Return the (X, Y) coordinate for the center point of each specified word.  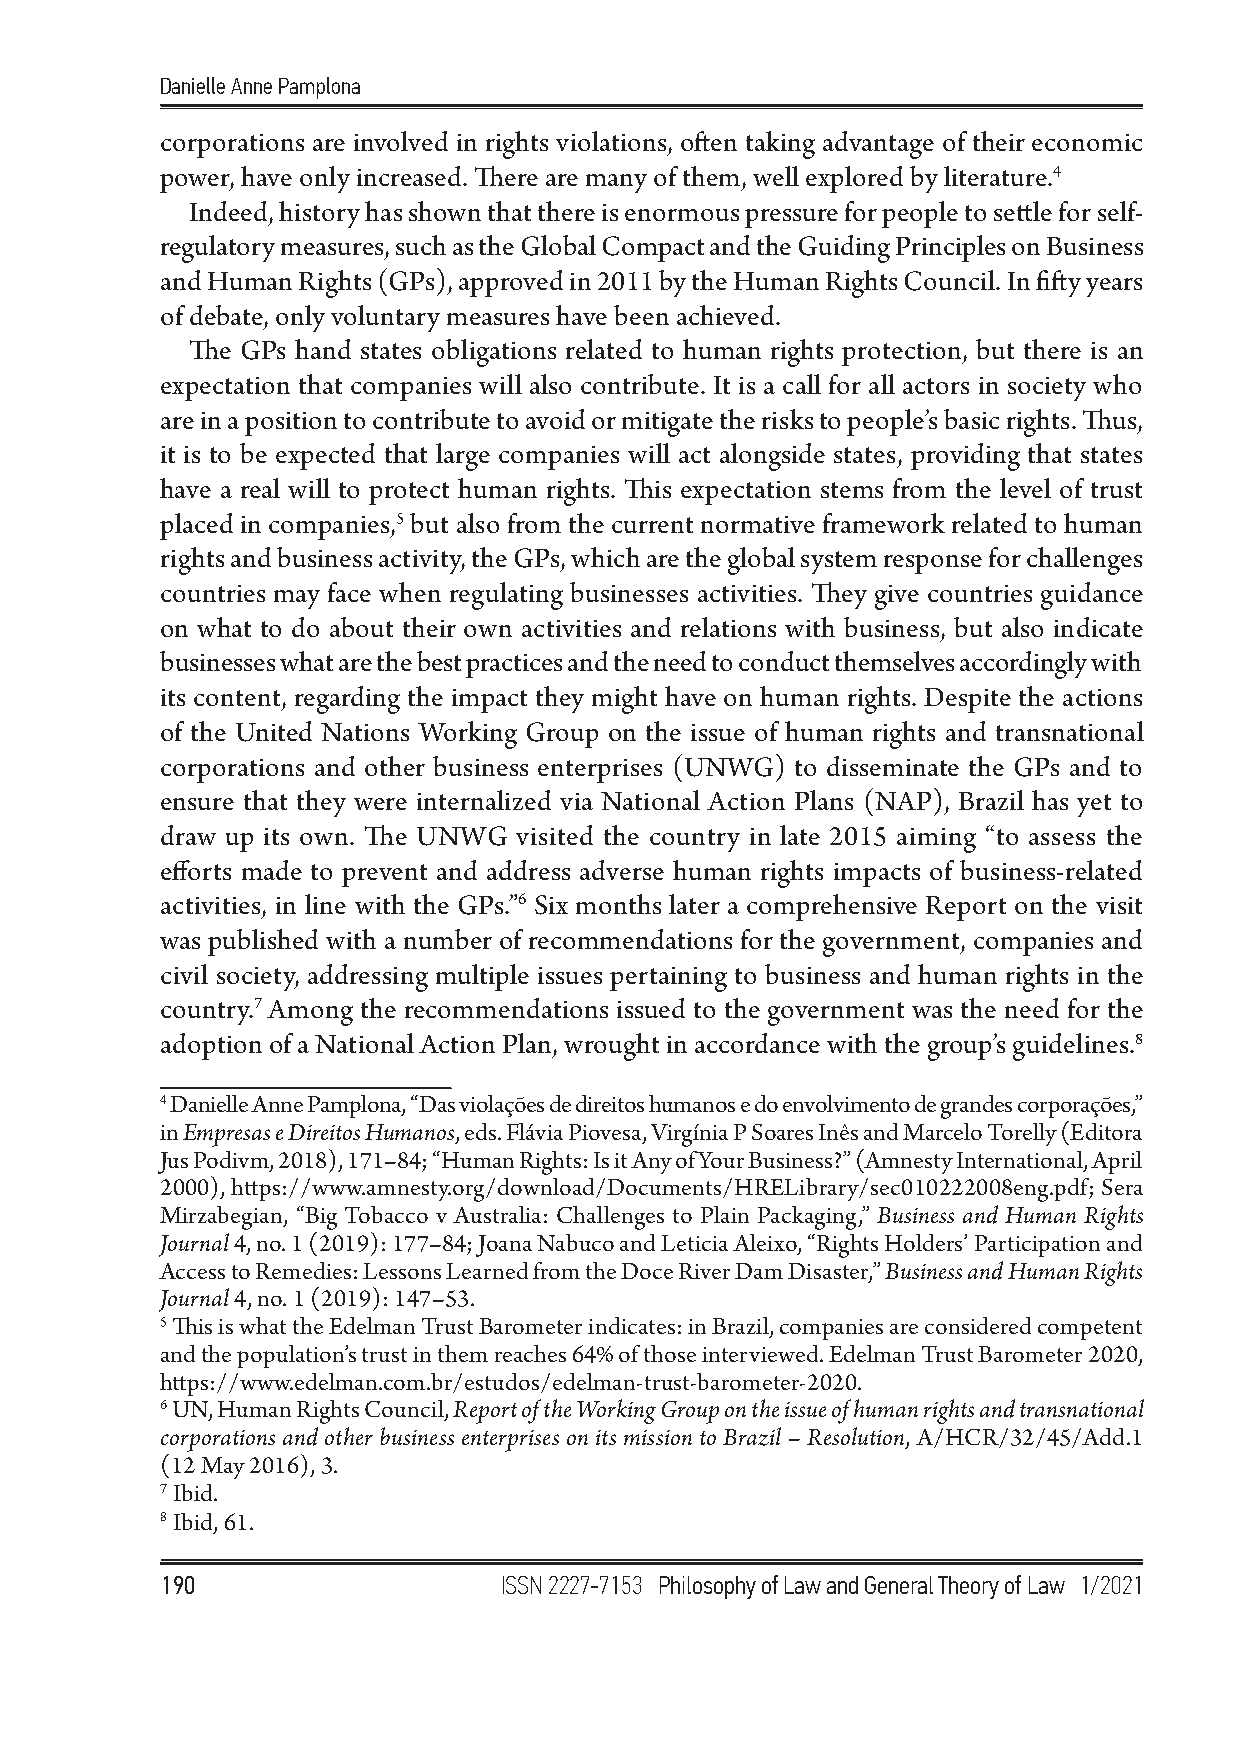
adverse (622, 870)
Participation (1037, 1246)
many (616, 183)
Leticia (694, 1243)
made (272, 870)
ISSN (522, 1585)
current (652, 525)
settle (1023, 211)
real (260, 488)
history (319, 214)
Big (321, 1220)
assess (1062, 839)
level (1025, 488)
